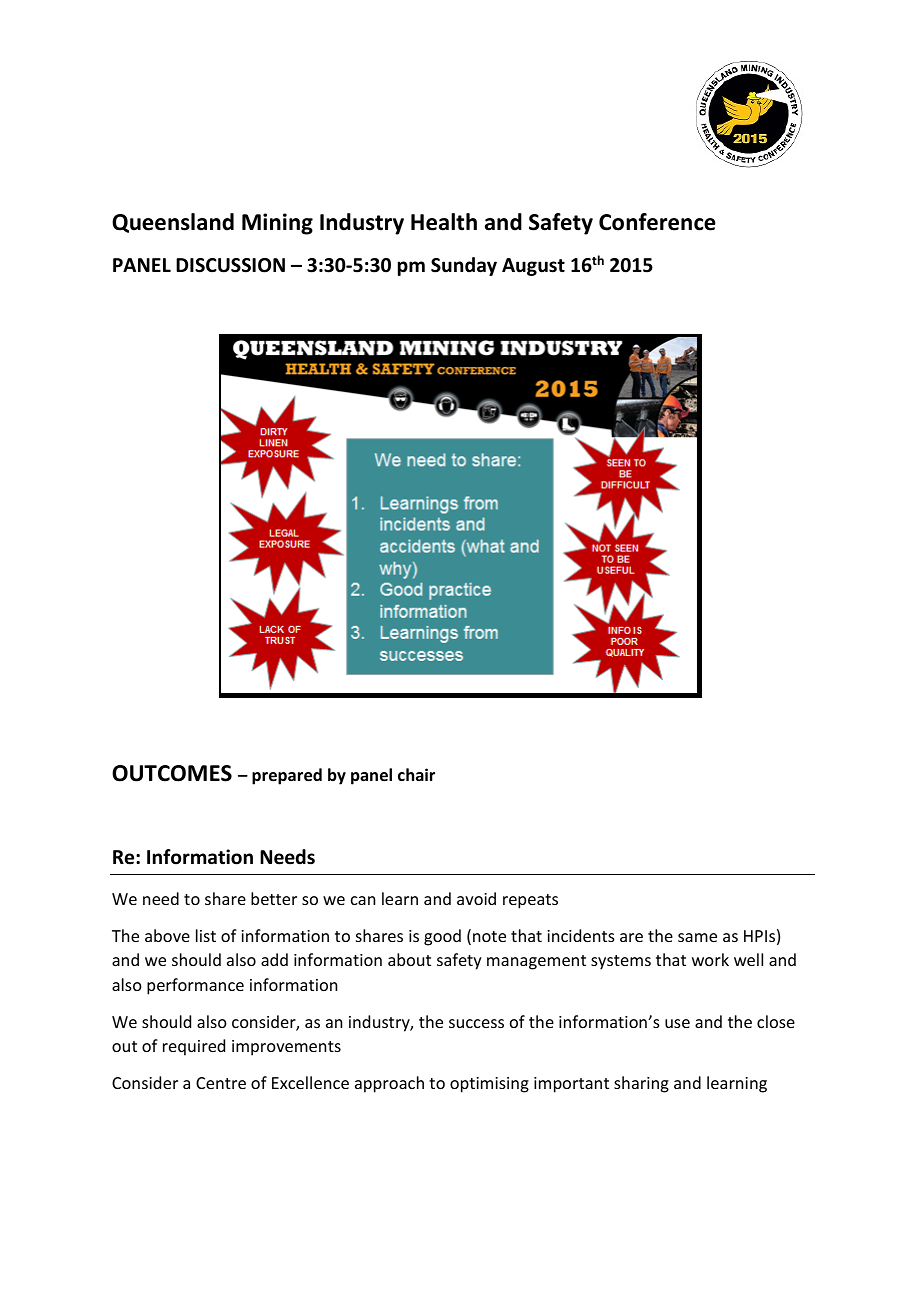  I want to click on Conference, so click(657, 222).
